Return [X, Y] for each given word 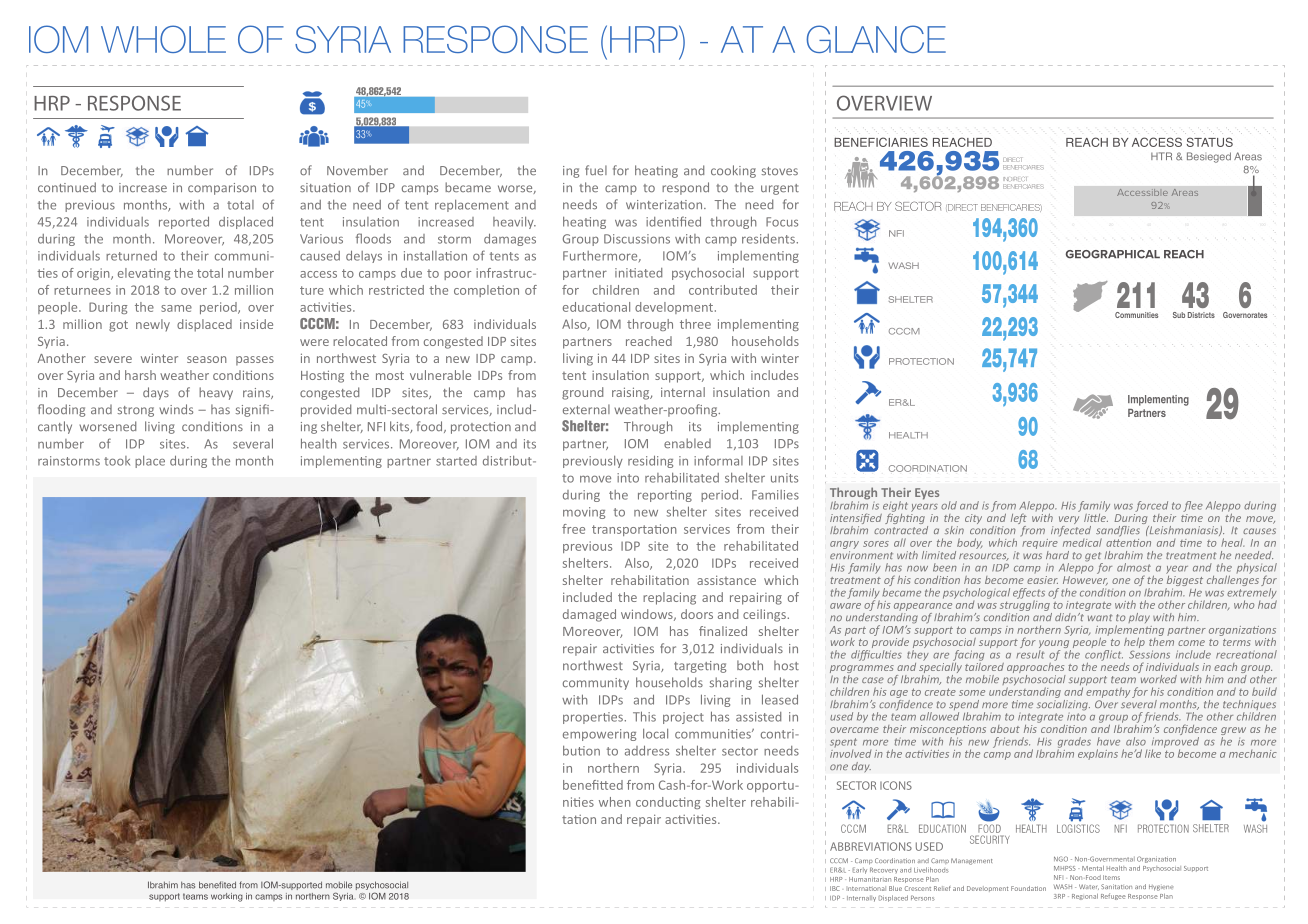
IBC [835, 888]
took [117, 461]
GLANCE [876, 39]
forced [1151, 506]
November [357, 170]
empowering [599, 735]
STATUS [1209, 142]
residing [650, 461]
